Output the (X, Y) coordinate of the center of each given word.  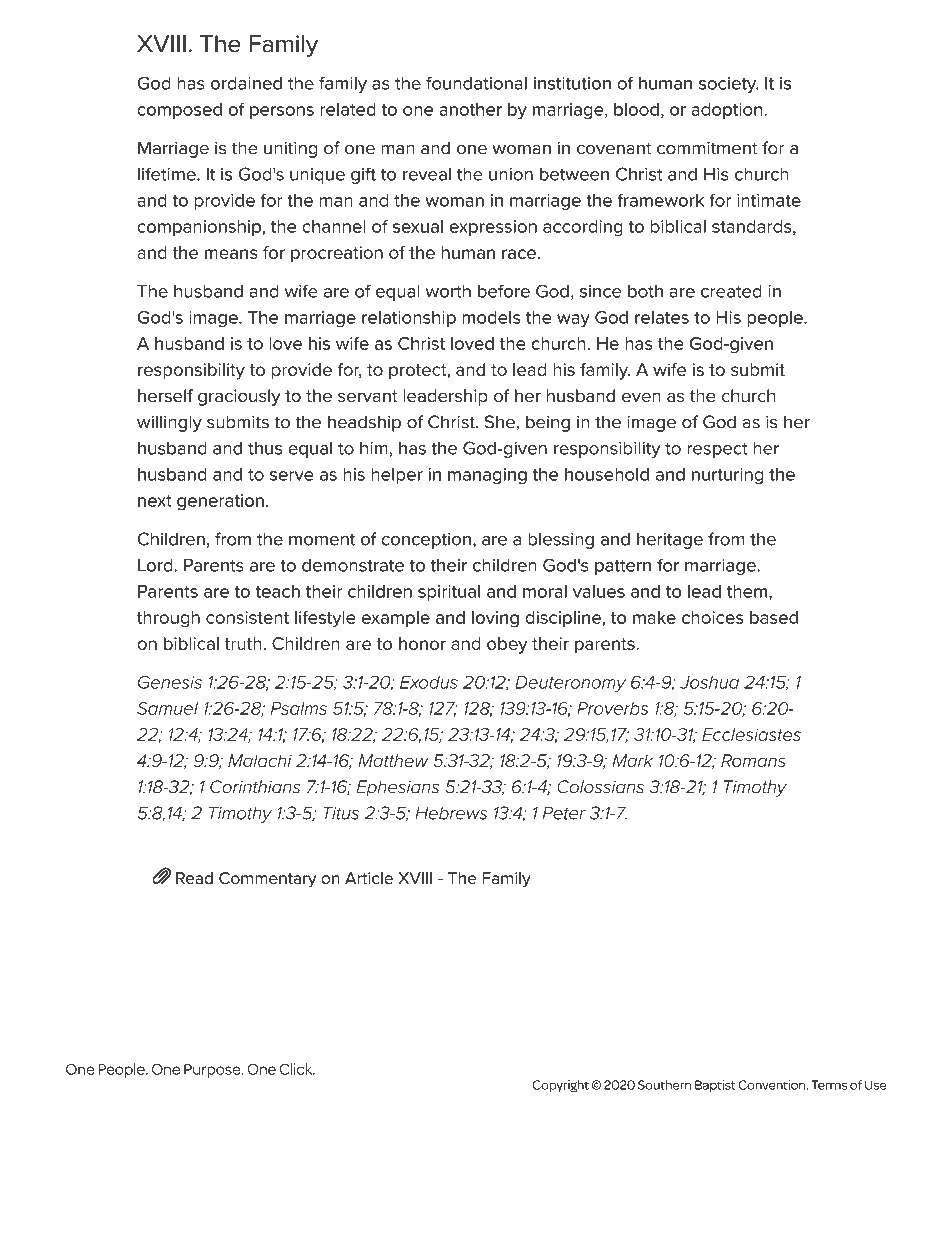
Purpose (213, 1071)
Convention (771, 1085)
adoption (728, 111)
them (747, 591)
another (470, 109)
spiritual (449, 593)
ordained (246, 83)
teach (278, 591)
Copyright (560, 1086)
